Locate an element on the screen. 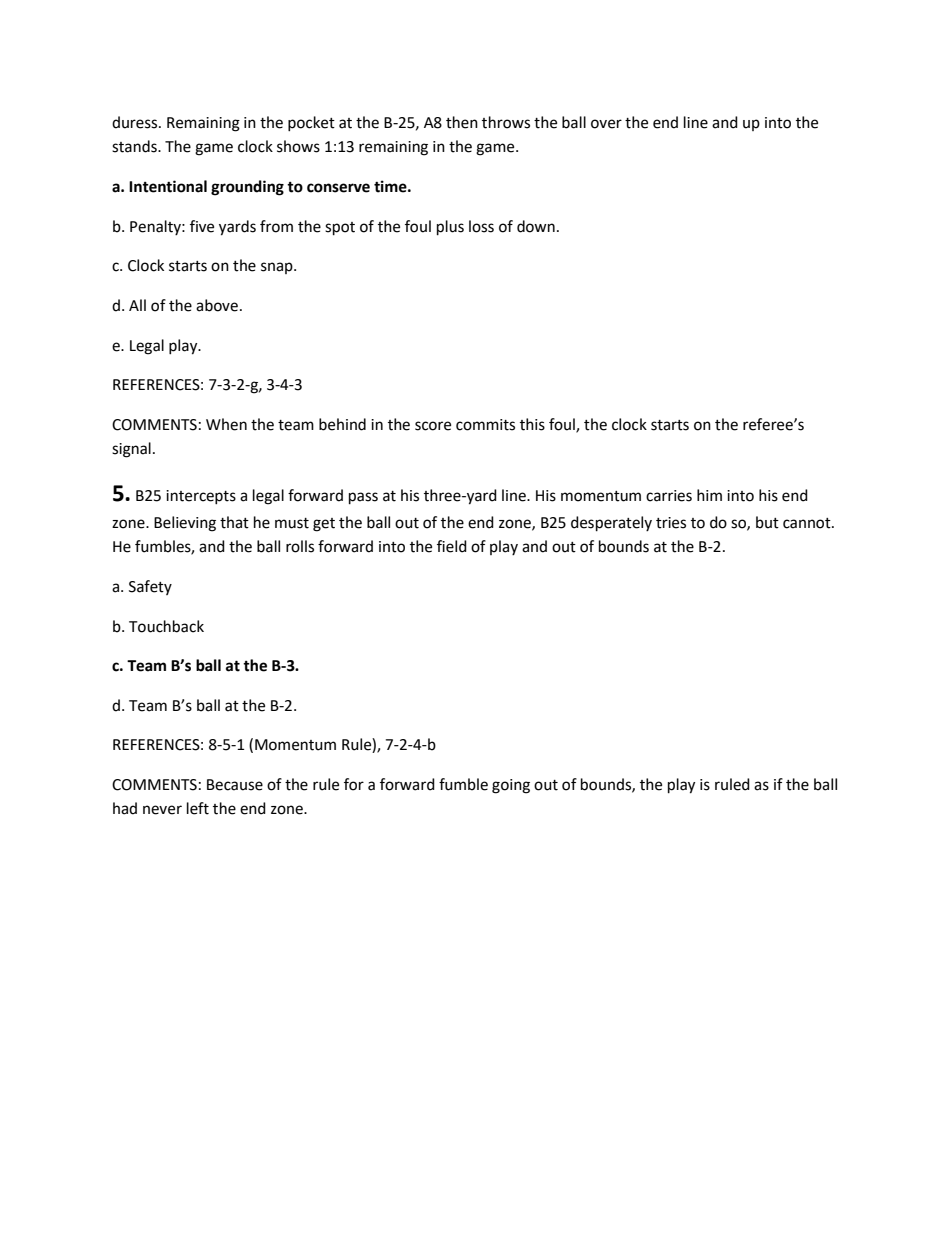 This screenshot has width=952, height=1233. commits is located at coordinates (485, 425).
